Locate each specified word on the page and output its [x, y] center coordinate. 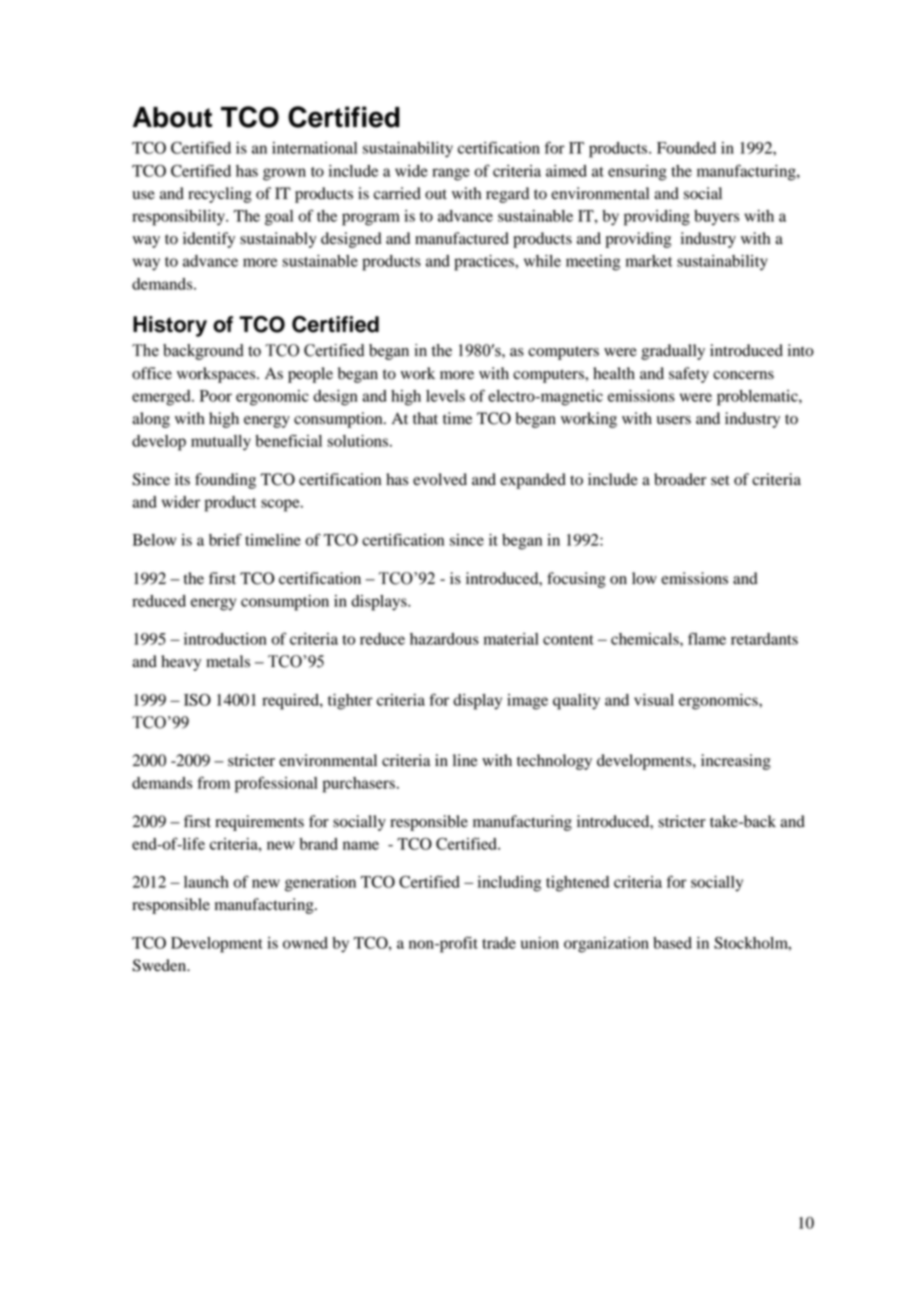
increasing [736, 762]
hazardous [444, 639]
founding [225, 481]
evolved [440, 479]
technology [554, 762]
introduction [225, 639]
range [451, 174]
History [170, 326]
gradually [673, 352]
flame [707, 638]
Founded [686, 148]
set [720, 480]
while [542, 261]
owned [305, 943]
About [172, 117]
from [214, 782]
